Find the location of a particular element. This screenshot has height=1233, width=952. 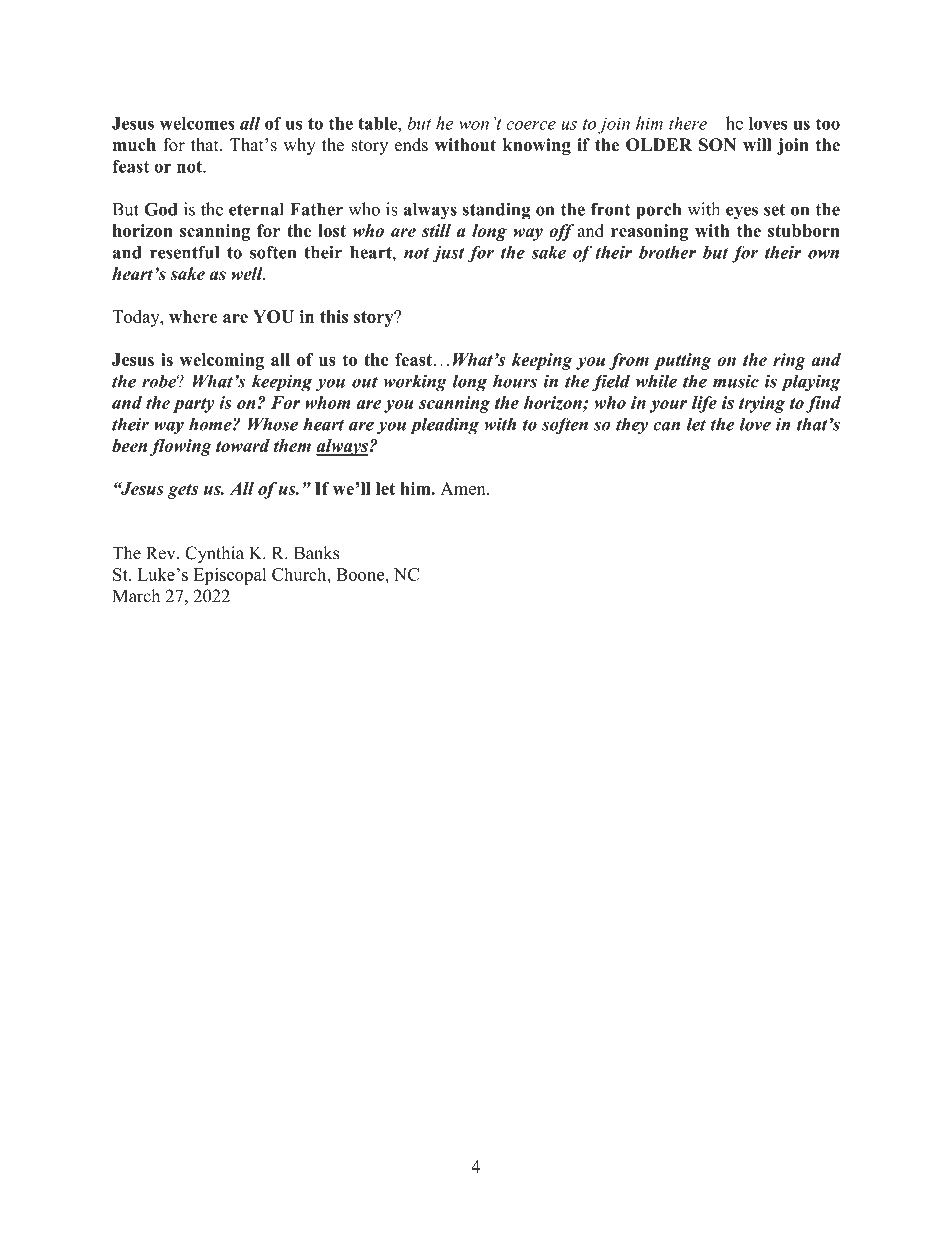

hours is located at coordinates (515, 381).
